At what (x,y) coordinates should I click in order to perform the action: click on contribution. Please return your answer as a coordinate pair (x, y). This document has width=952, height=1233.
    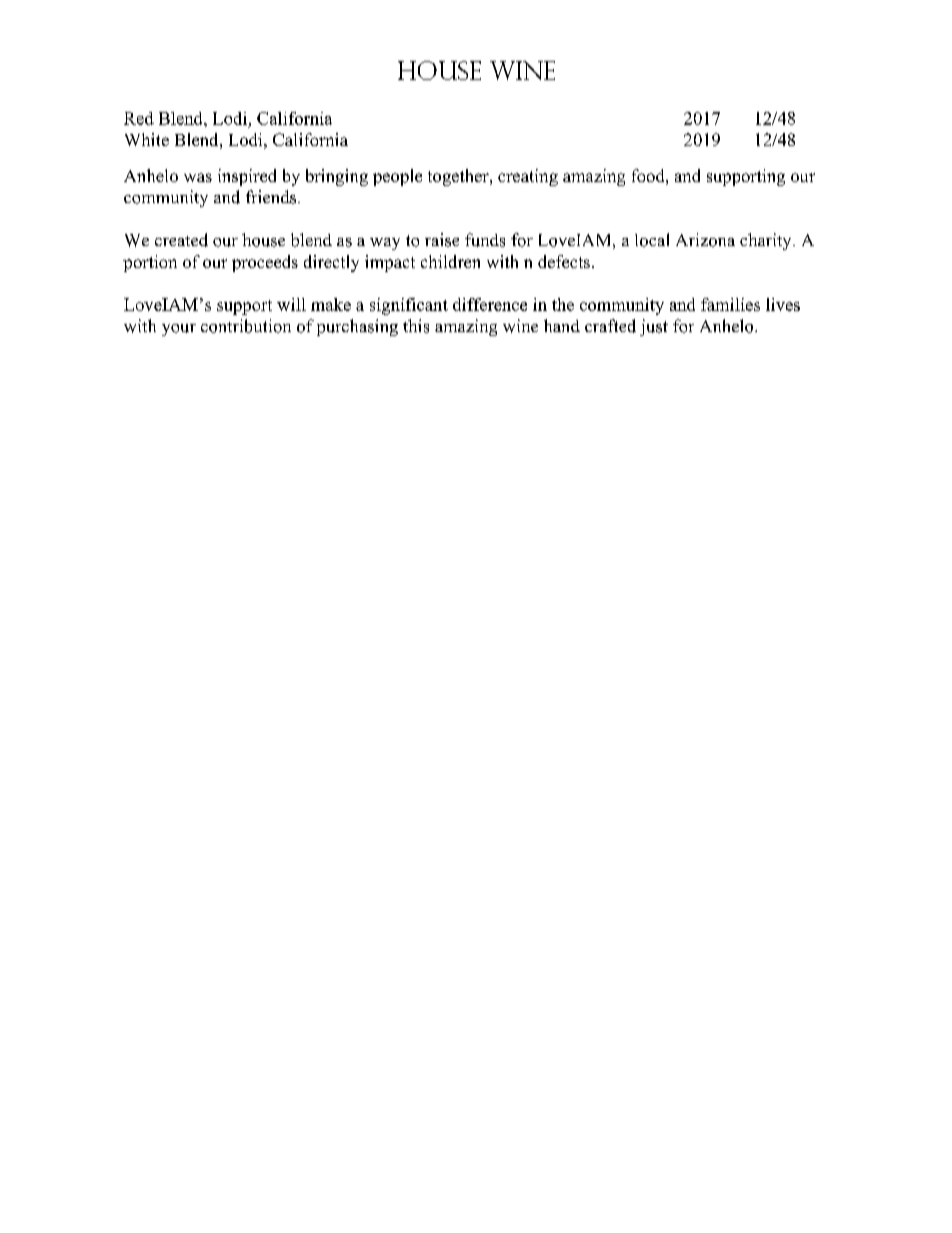
    Looking at the image, I should click on (246, 326).
